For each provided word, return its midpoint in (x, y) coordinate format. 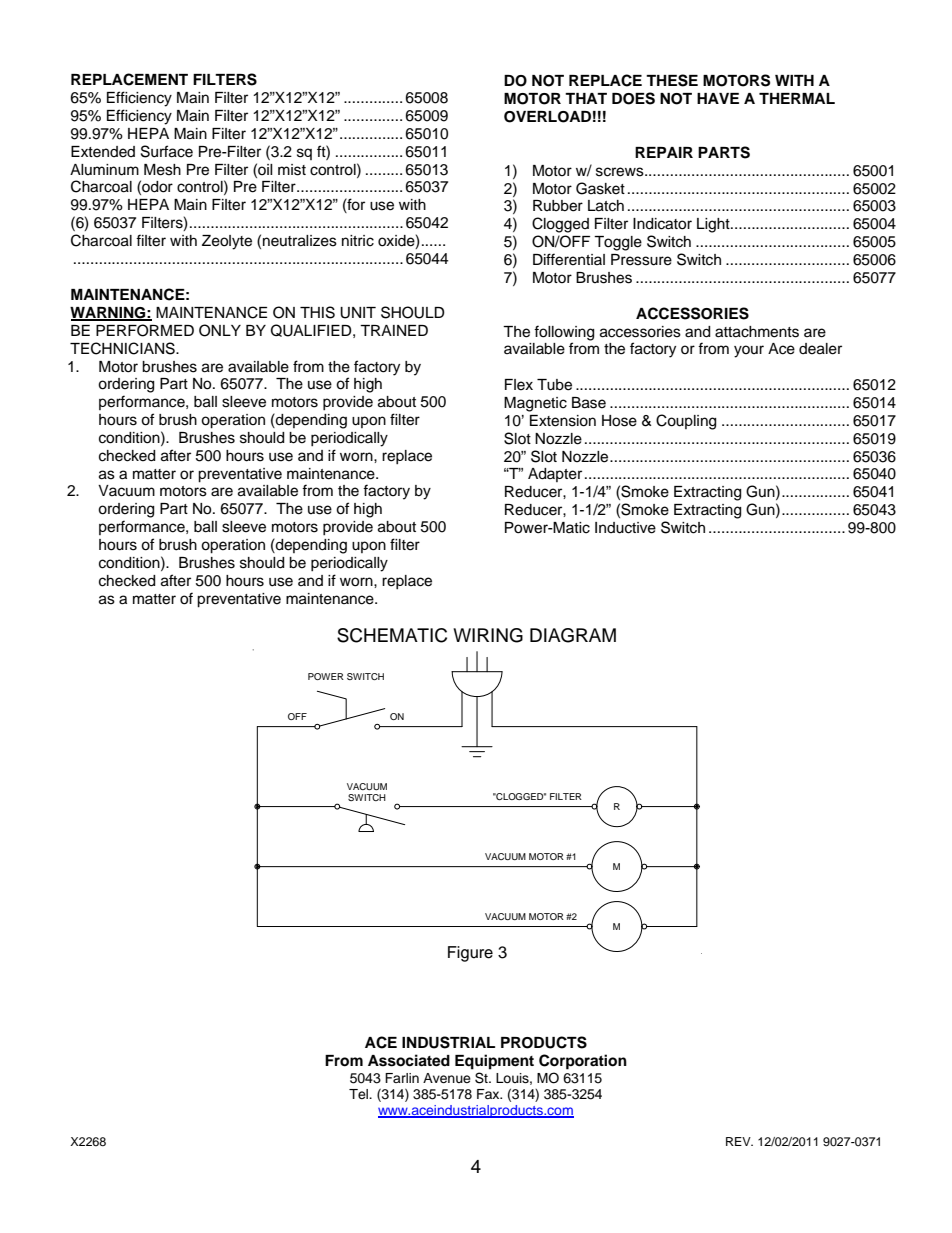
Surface (167, 151)
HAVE (718, 98)
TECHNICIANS (123, 348)
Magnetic (535, 404)
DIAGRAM (573, 635)
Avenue (447, 1078)
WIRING (488, 635)
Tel (360, 1094)
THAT (586, 98)
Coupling (686, 422)
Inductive (625, 528)
